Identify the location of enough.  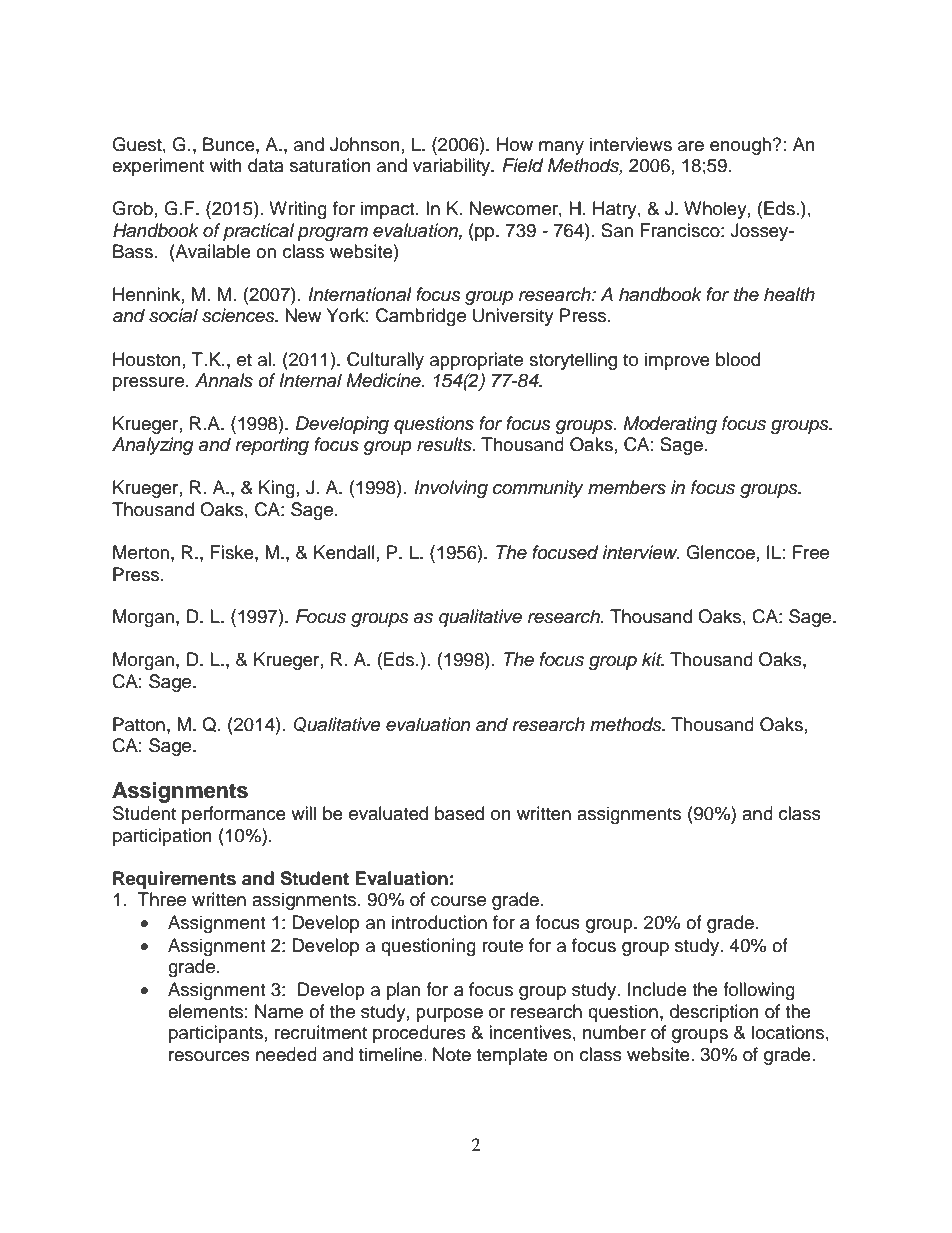
(741, 146).
